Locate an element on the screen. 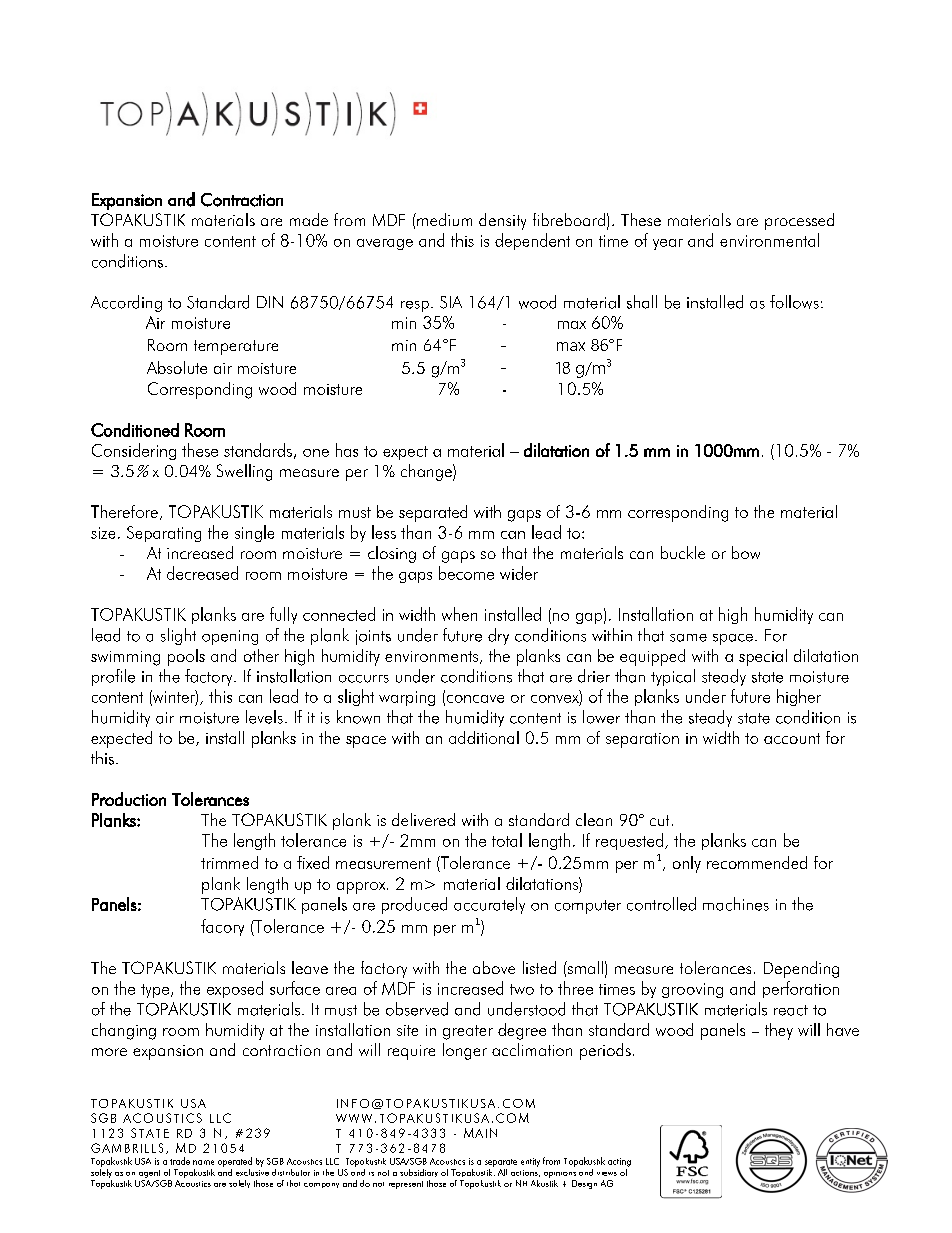  account is located at coordinates (792, 738).
